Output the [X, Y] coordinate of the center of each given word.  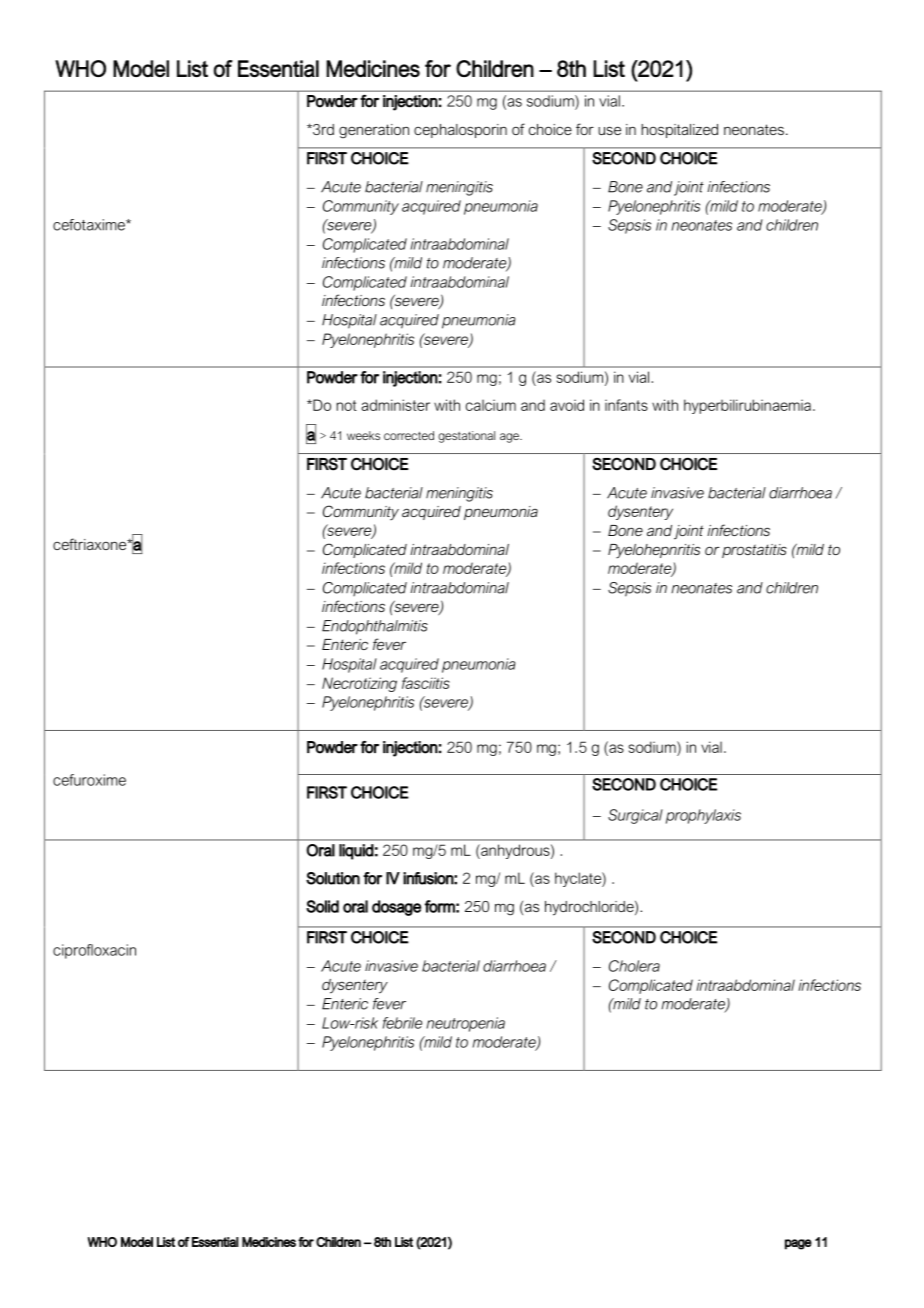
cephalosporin [460, 131]
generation [374, 131]
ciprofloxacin [94, 951]
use [609, 130]
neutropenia [466, 1024]
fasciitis [426, 683]
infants [626, 405]
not [346, 405]
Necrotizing [359, 684]
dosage [396, 908]
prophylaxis [703, 816]
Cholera [634, 966]
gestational [466, 437]
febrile [402, 1023]
